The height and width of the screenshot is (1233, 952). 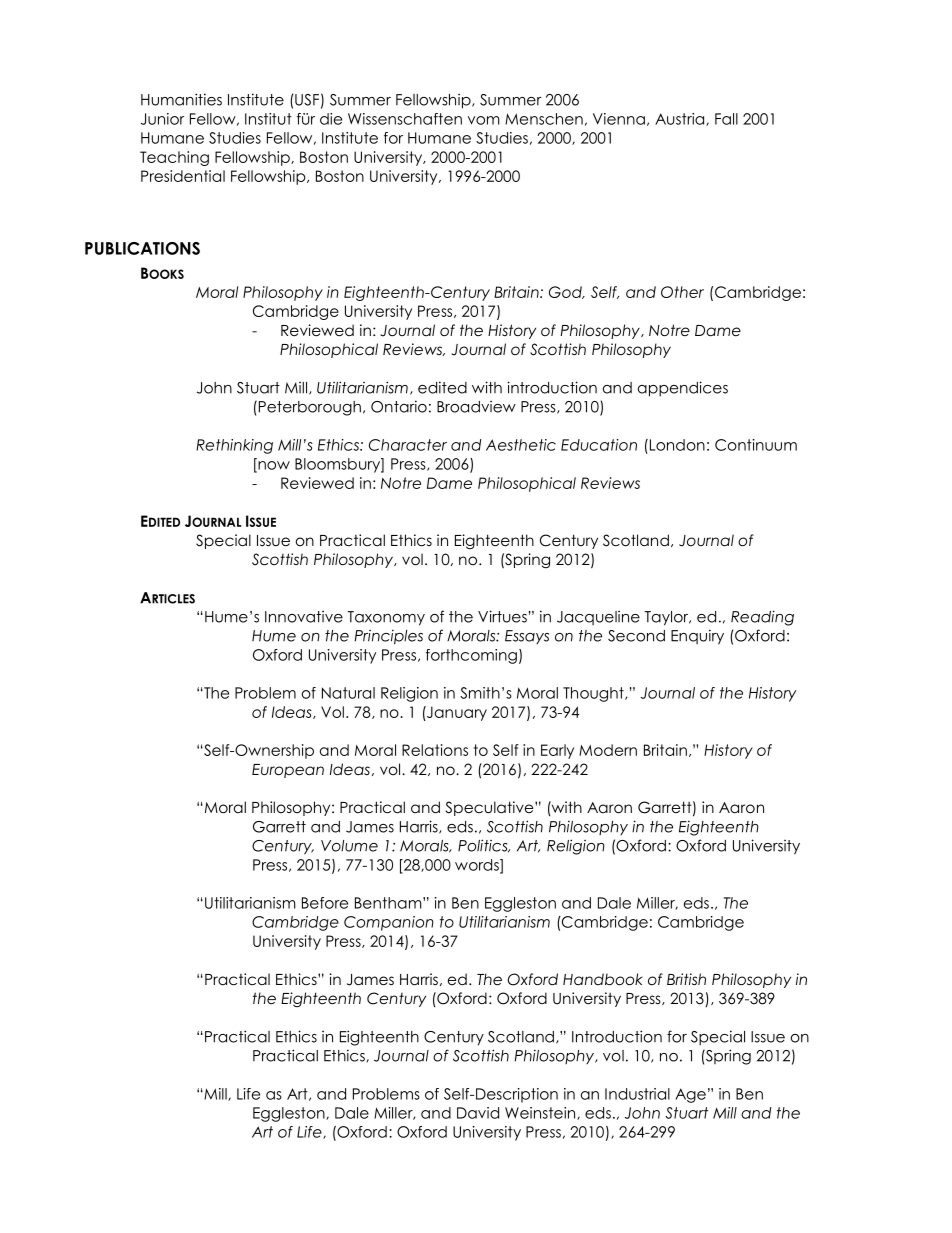 I want to click on Modern, so click(x=608, y=750).
